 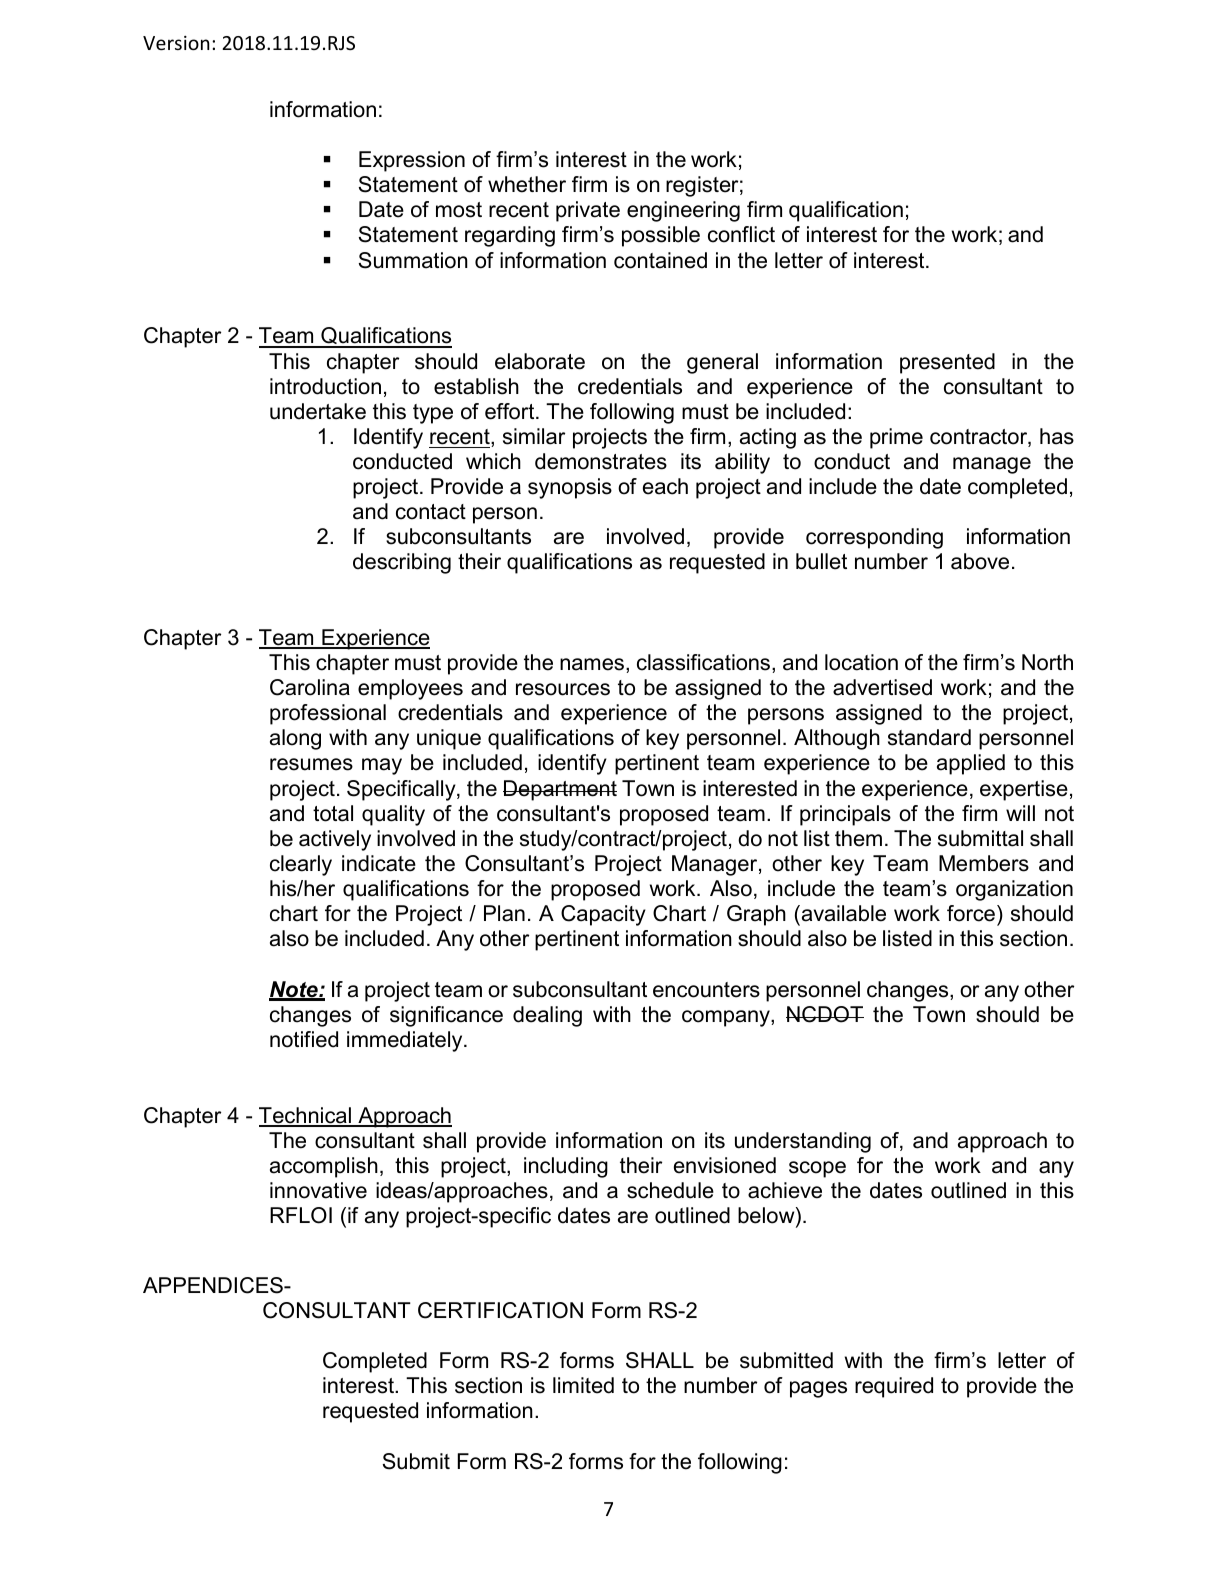 I want to click on above, so click(x=980, y=561).
